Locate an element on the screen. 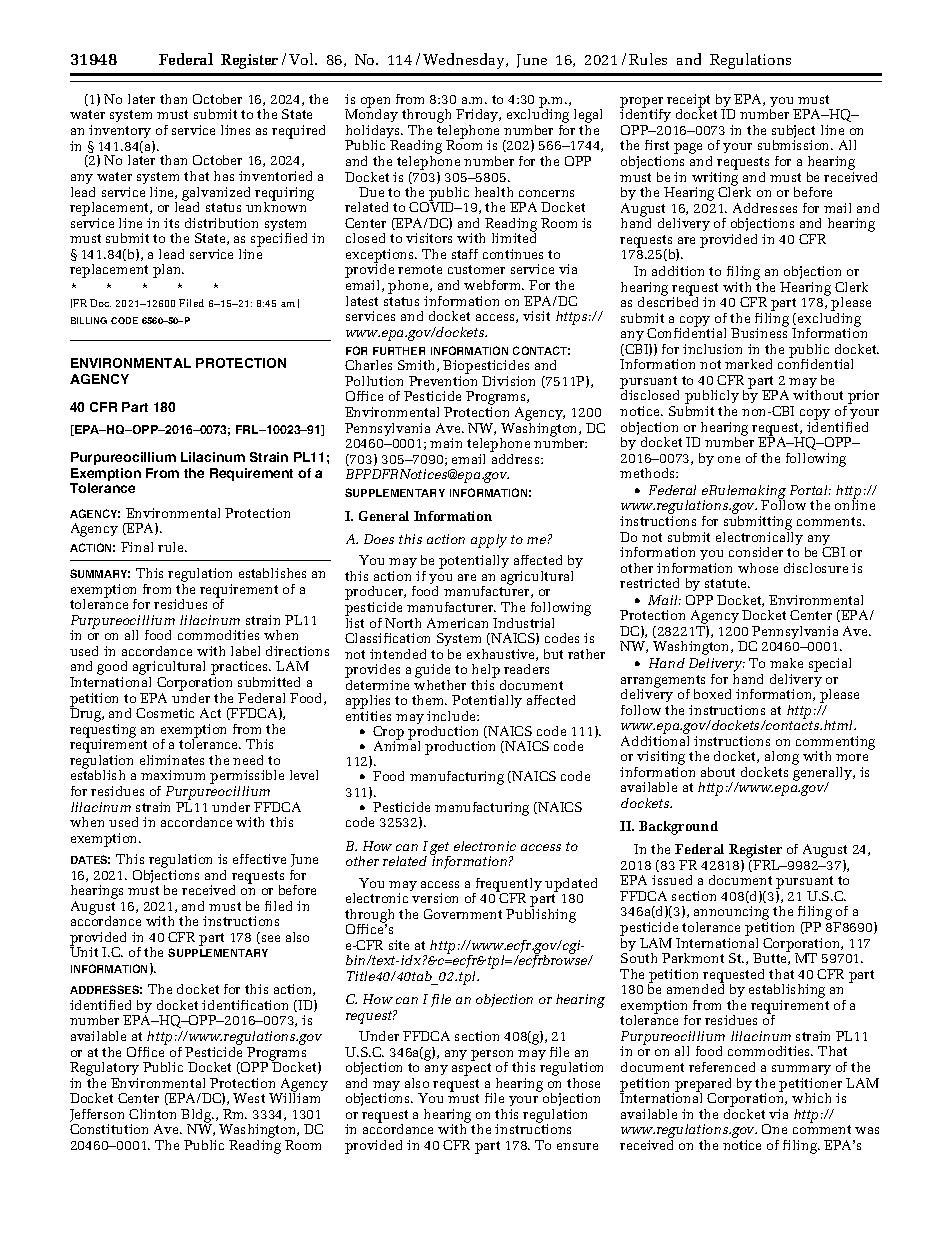 The image size is (952, 1233). Bldg is located at coordinates (197, 1117).
